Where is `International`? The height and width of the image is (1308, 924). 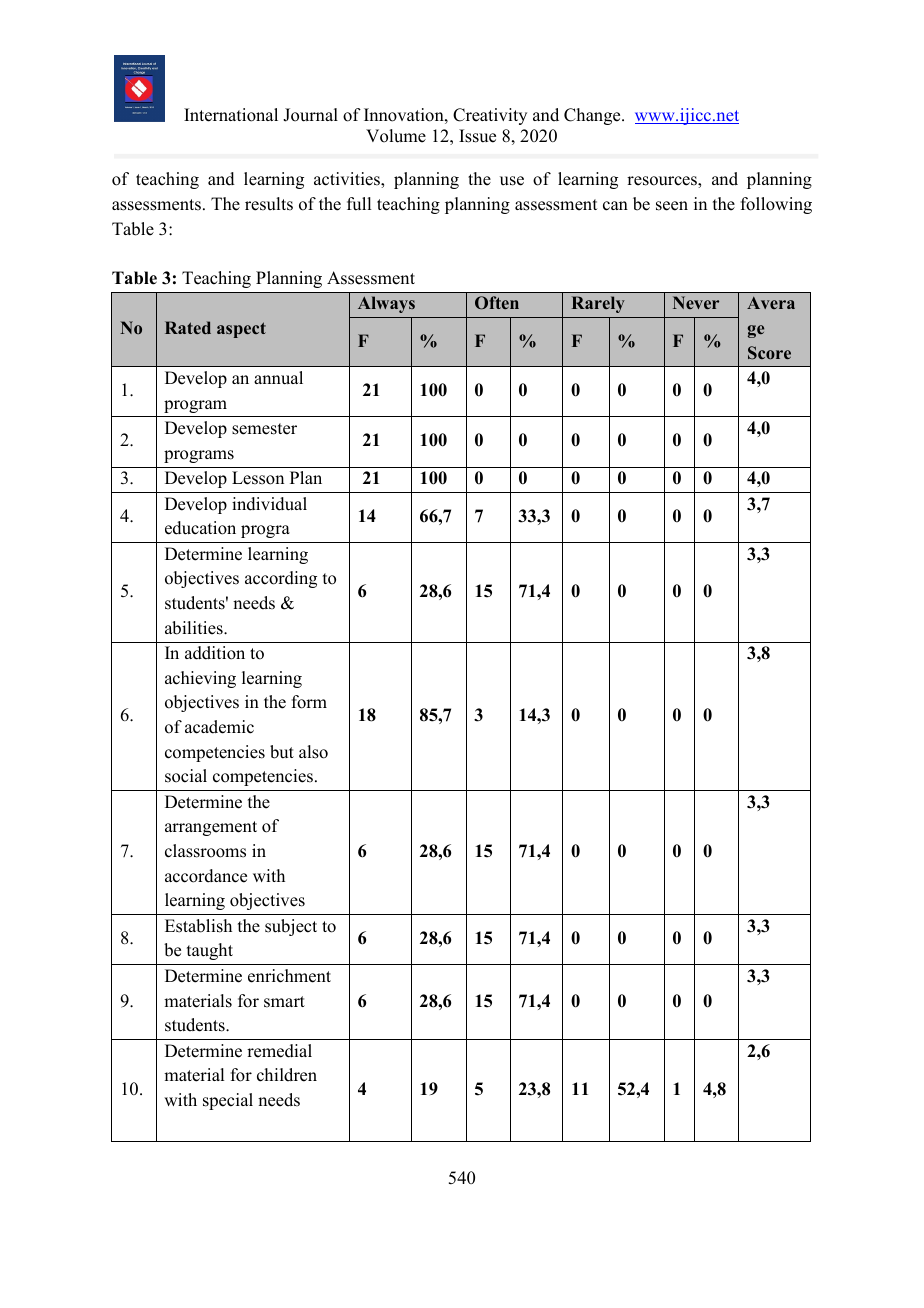 International is located at coordinates (231, 115).
